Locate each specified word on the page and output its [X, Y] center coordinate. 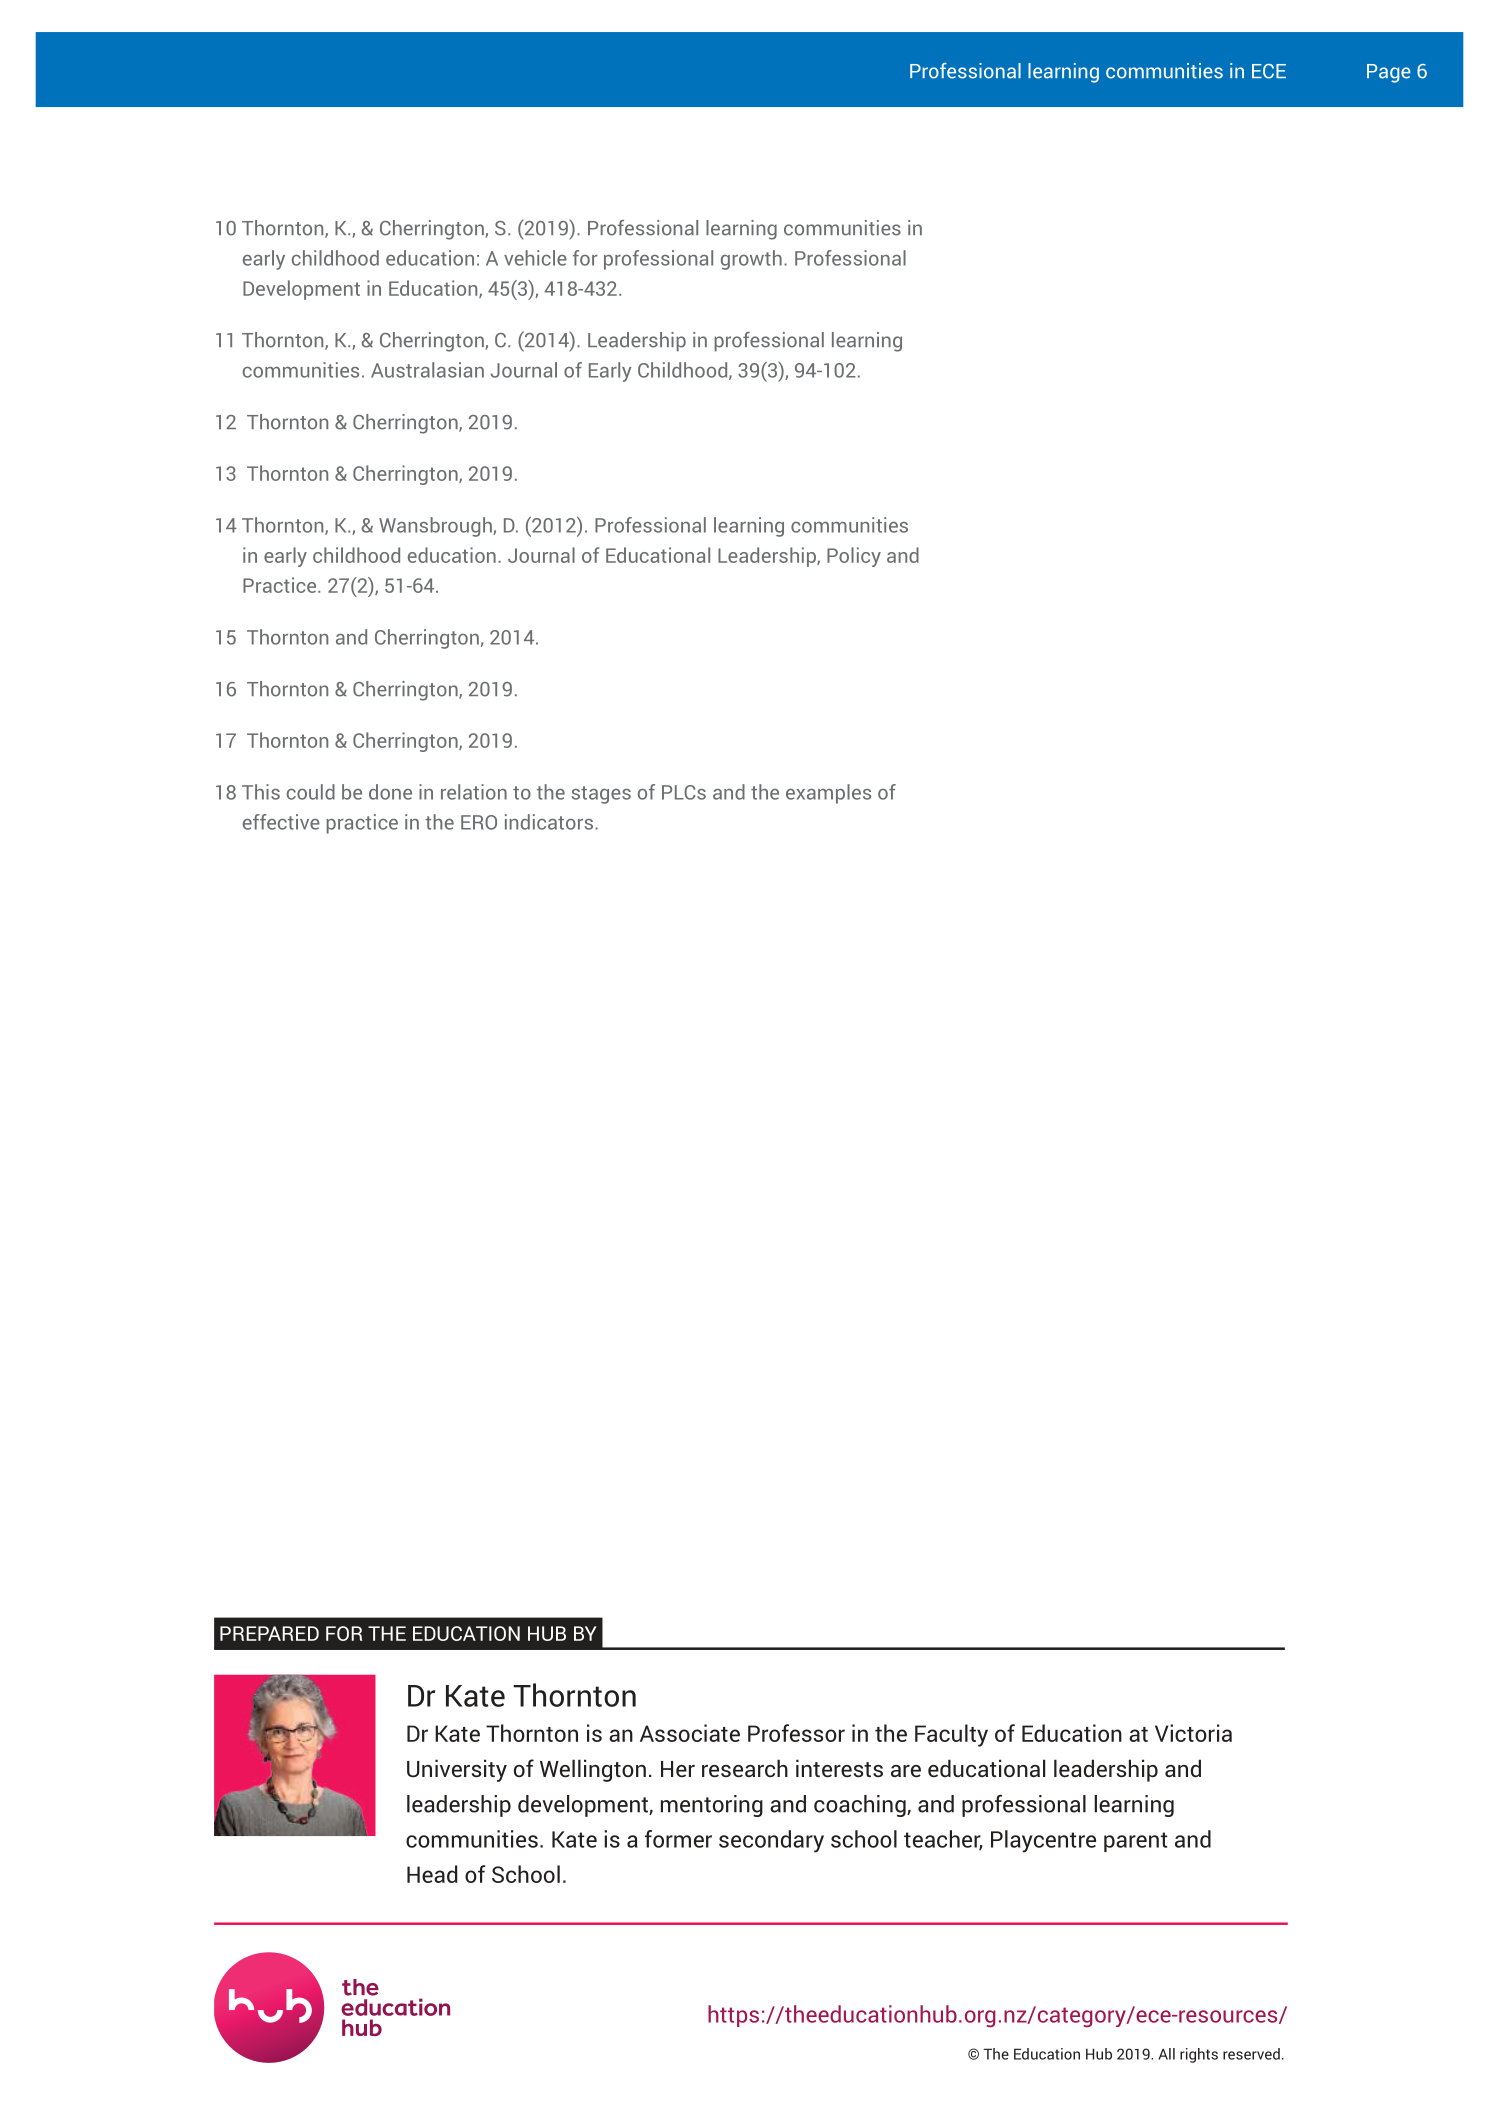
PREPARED [269, 1633]
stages [601, 795]
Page [1389, 73]
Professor [796, 1733]
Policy [854, 557]
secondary [771, 1841]
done [390, 792]
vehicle [535, 258]
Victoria [1193, 1733]
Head [432, 1874]
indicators [549, 822]
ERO [479, 822]
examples [828, 794]
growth [751, 260]
